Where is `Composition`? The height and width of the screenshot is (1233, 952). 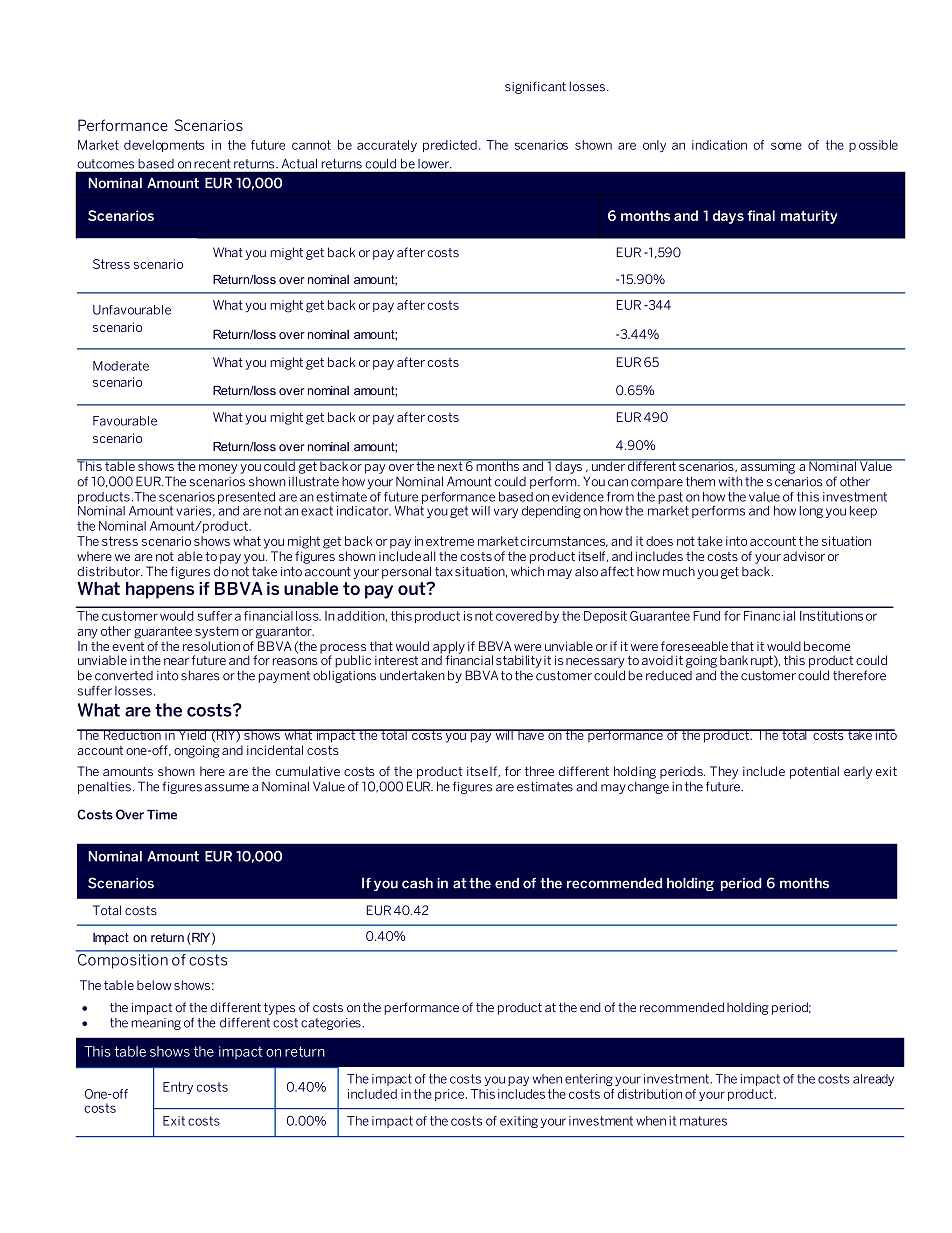
Composition is located at coordinates (123, 960).
